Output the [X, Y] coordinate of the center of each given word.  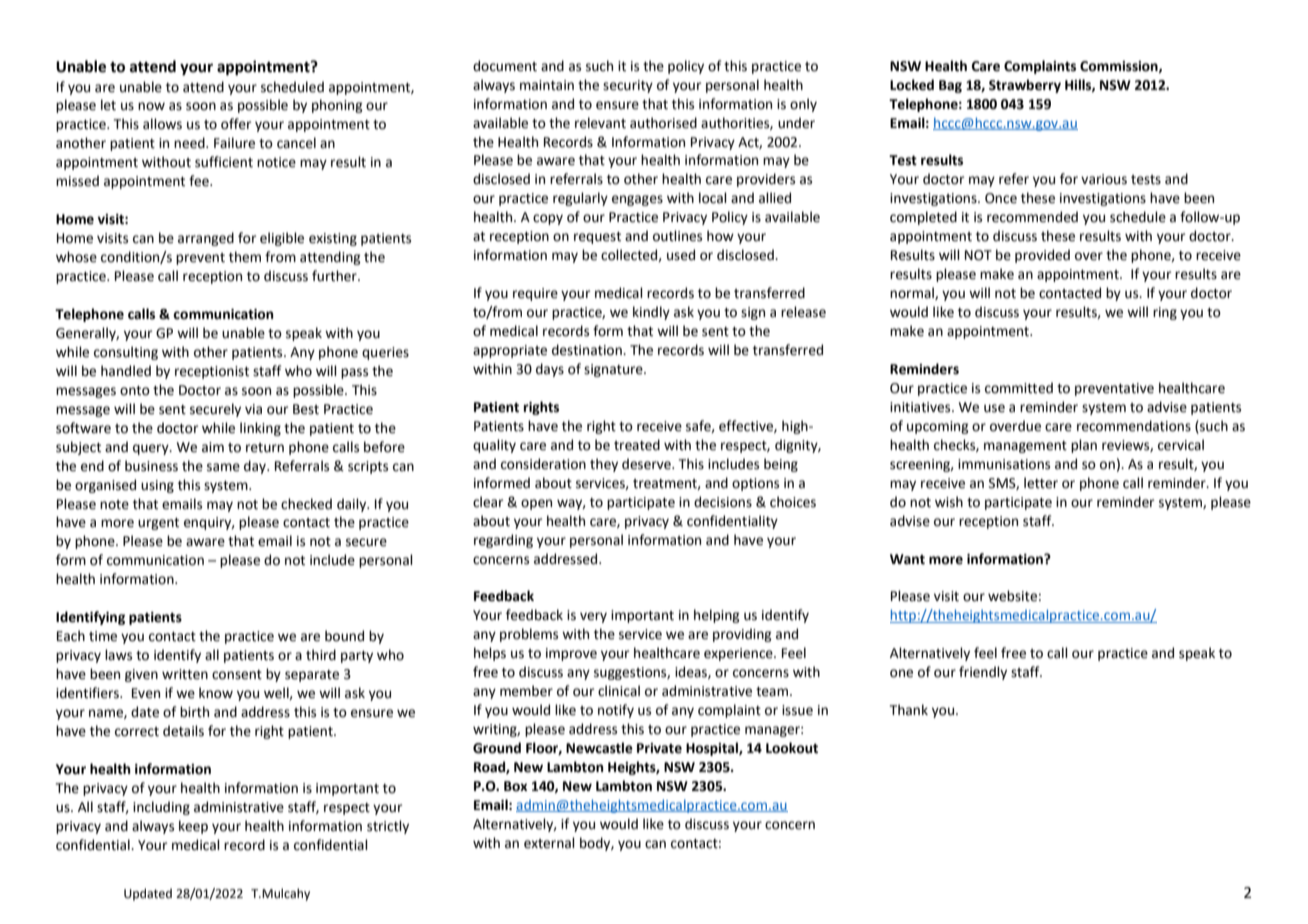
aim [213, 447]
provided [1042, 256]
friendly [983, 673]
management [1025, 447]
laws [118, 655]
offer [236, 124]
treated [637, 445]
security [628, 86]
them [245, 257]
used [681, 255]
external [549, 843]
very [593, 617]
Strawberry [1025, 86]
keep [193, 827]
